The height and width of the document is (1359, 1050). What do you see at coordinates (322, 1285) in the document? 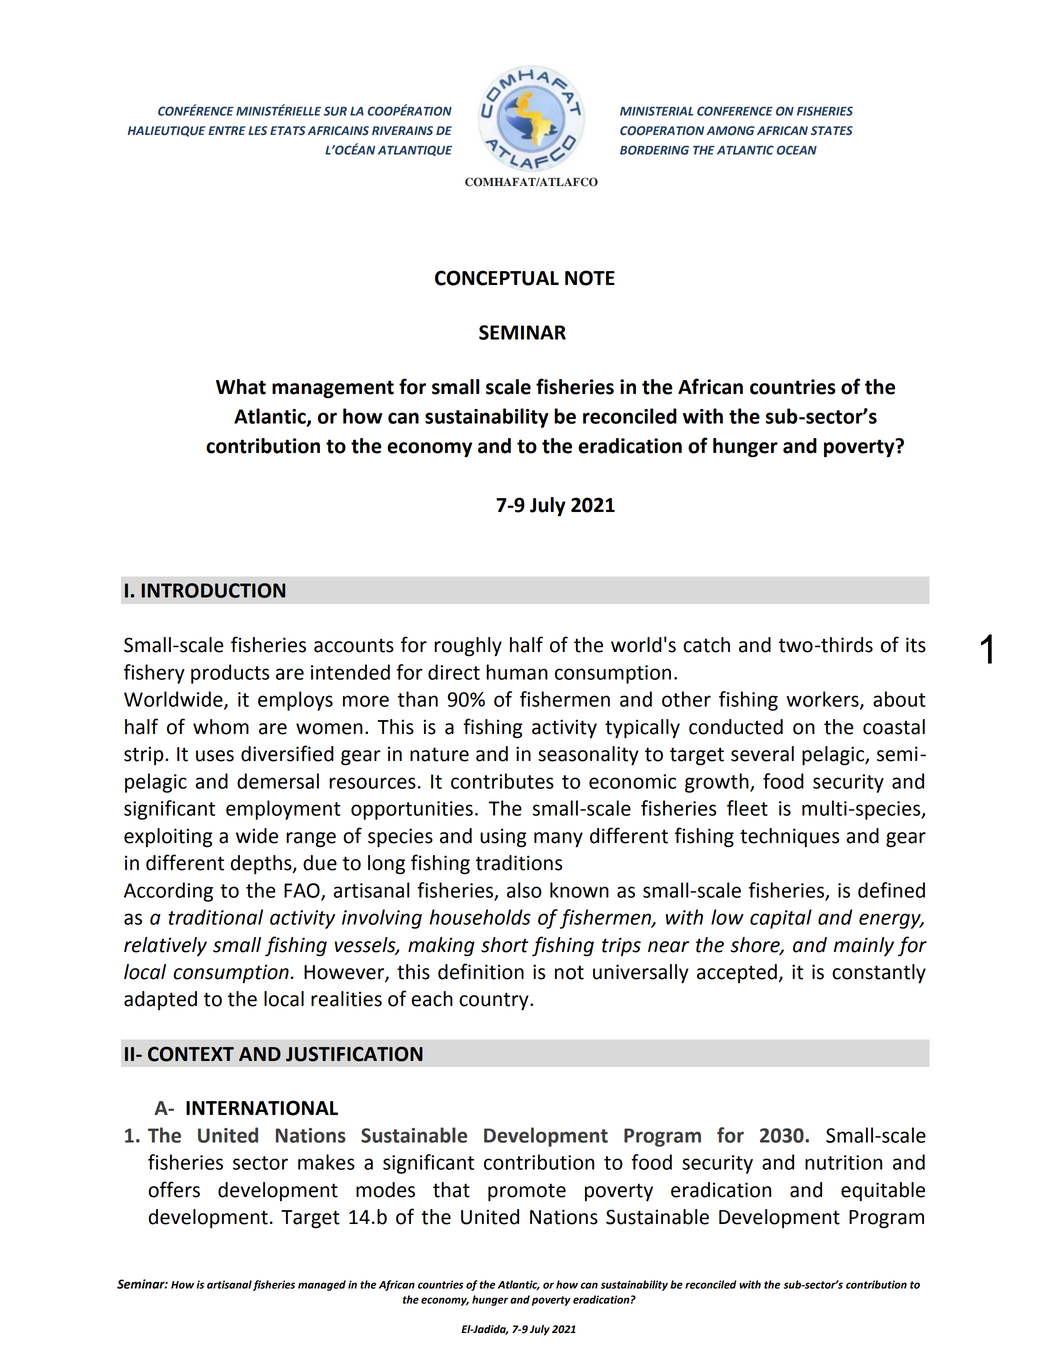
I see `managed` at bounding box center [322, 1285].
